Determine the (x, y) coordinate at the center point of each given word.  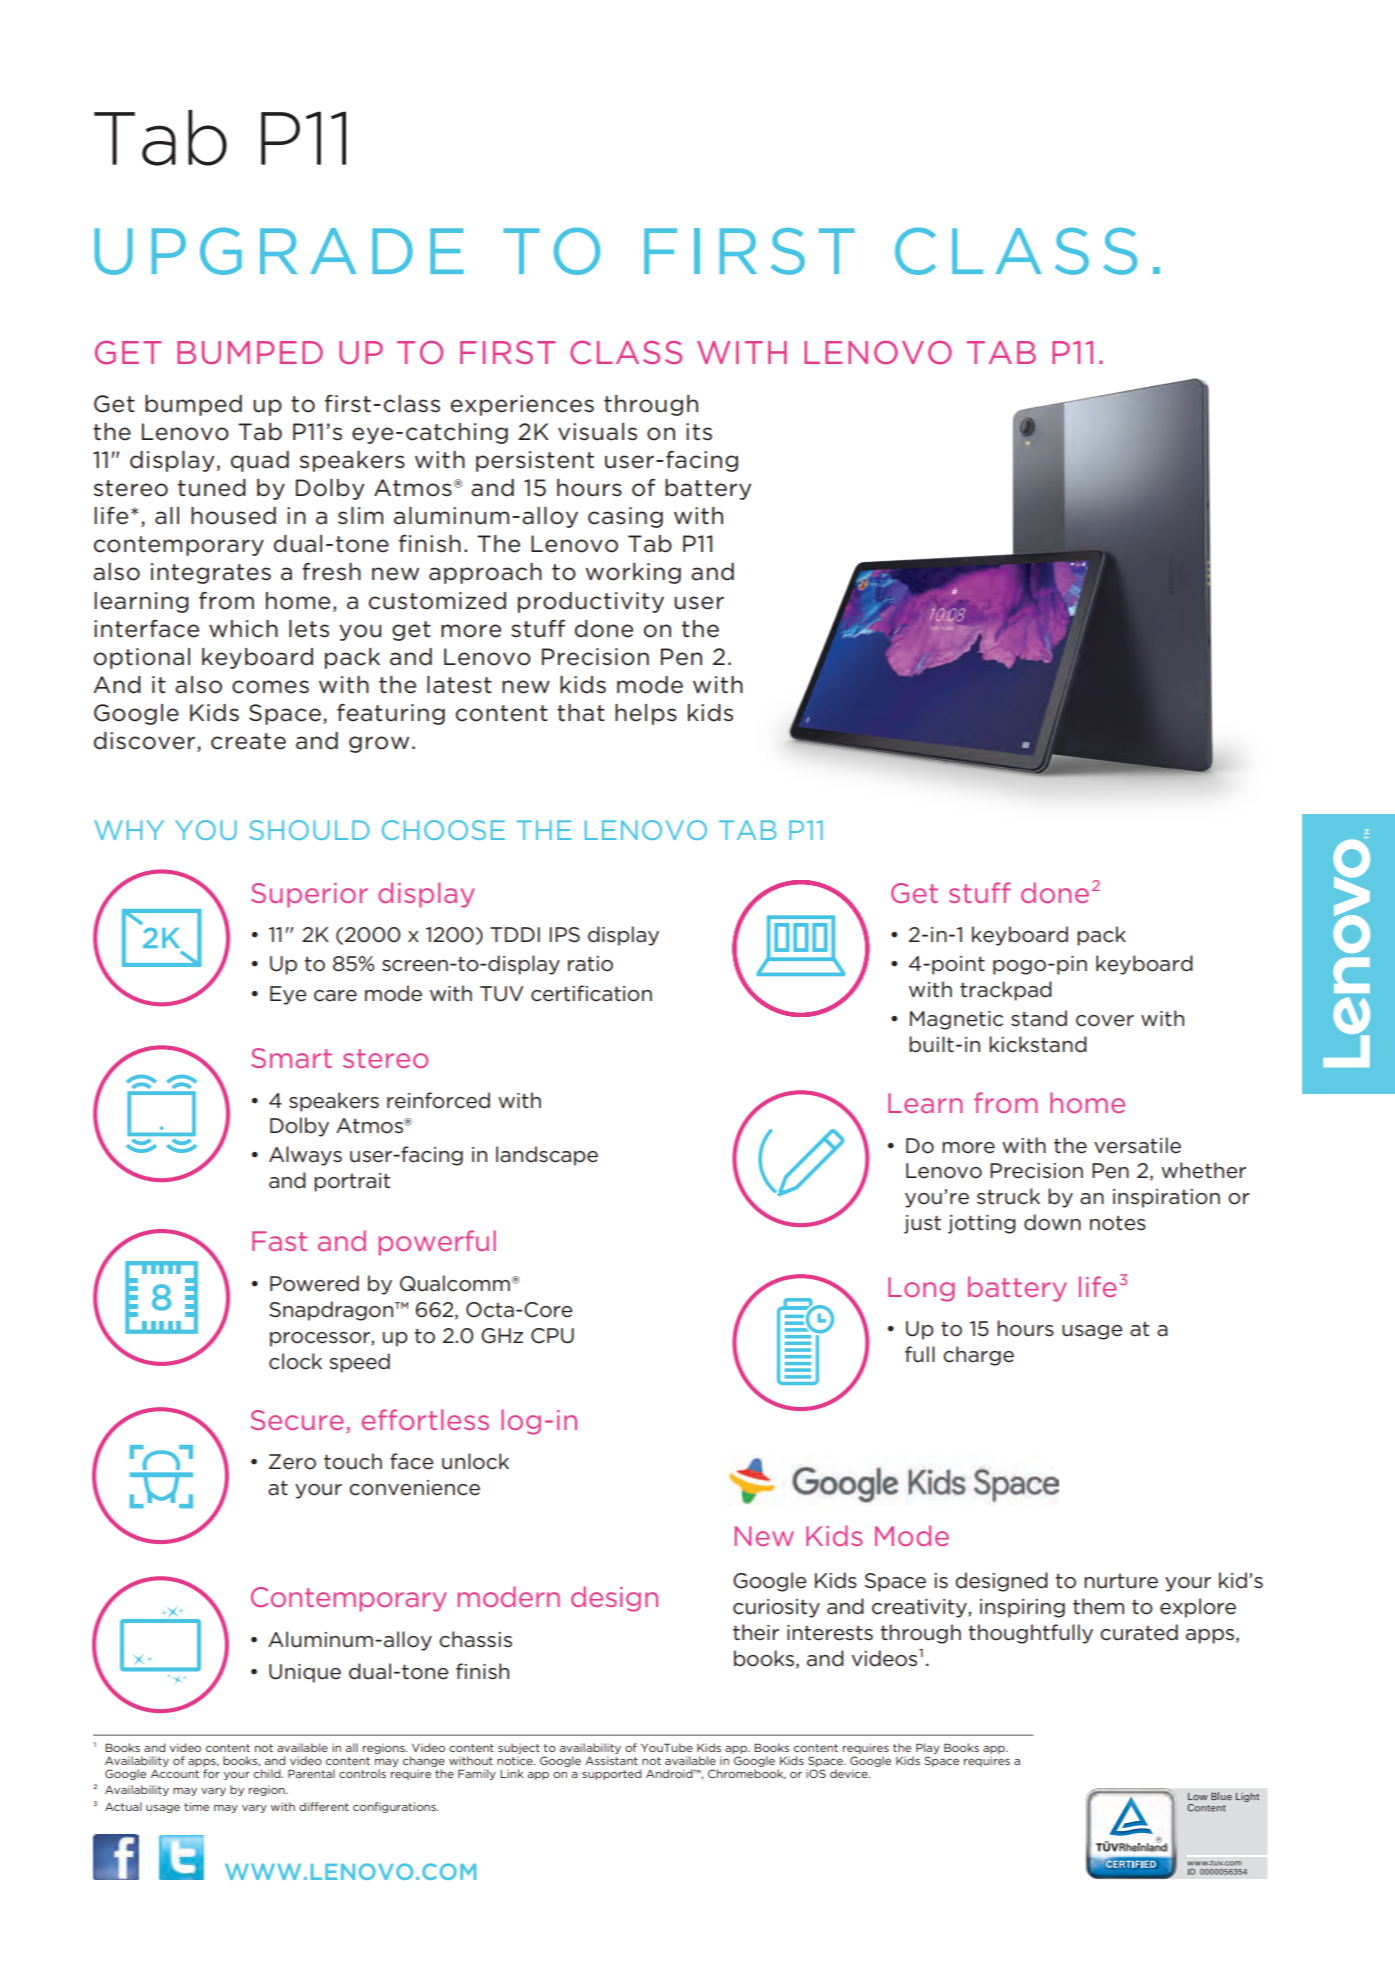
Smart (291, 1058)
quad (260, 461)
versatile (1137, 1145)
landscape (547, 1156)
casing (625, 517)
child (268, 1773)
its (699, 432)
